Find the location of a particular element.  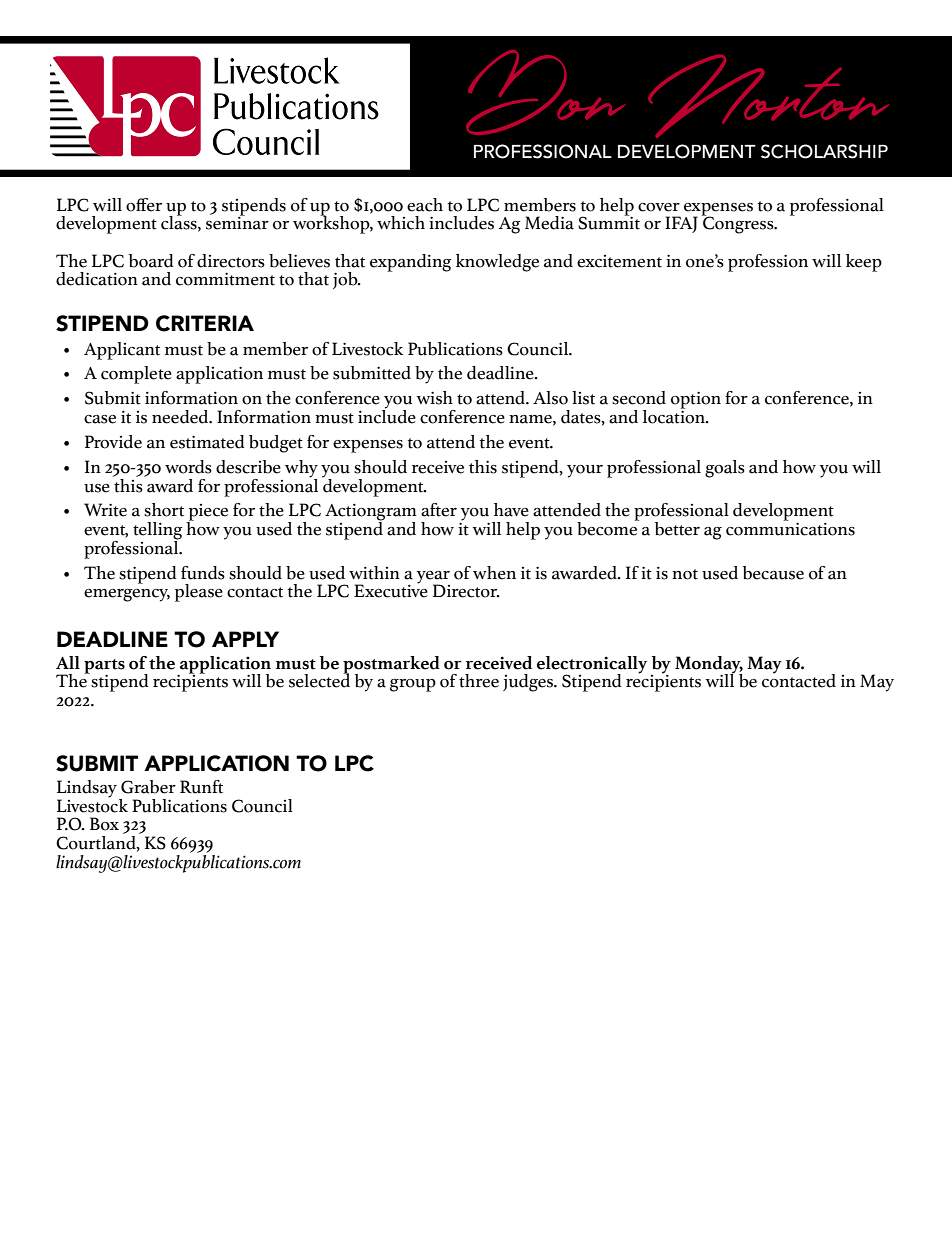

complete is located at coordinates (136, 375).
